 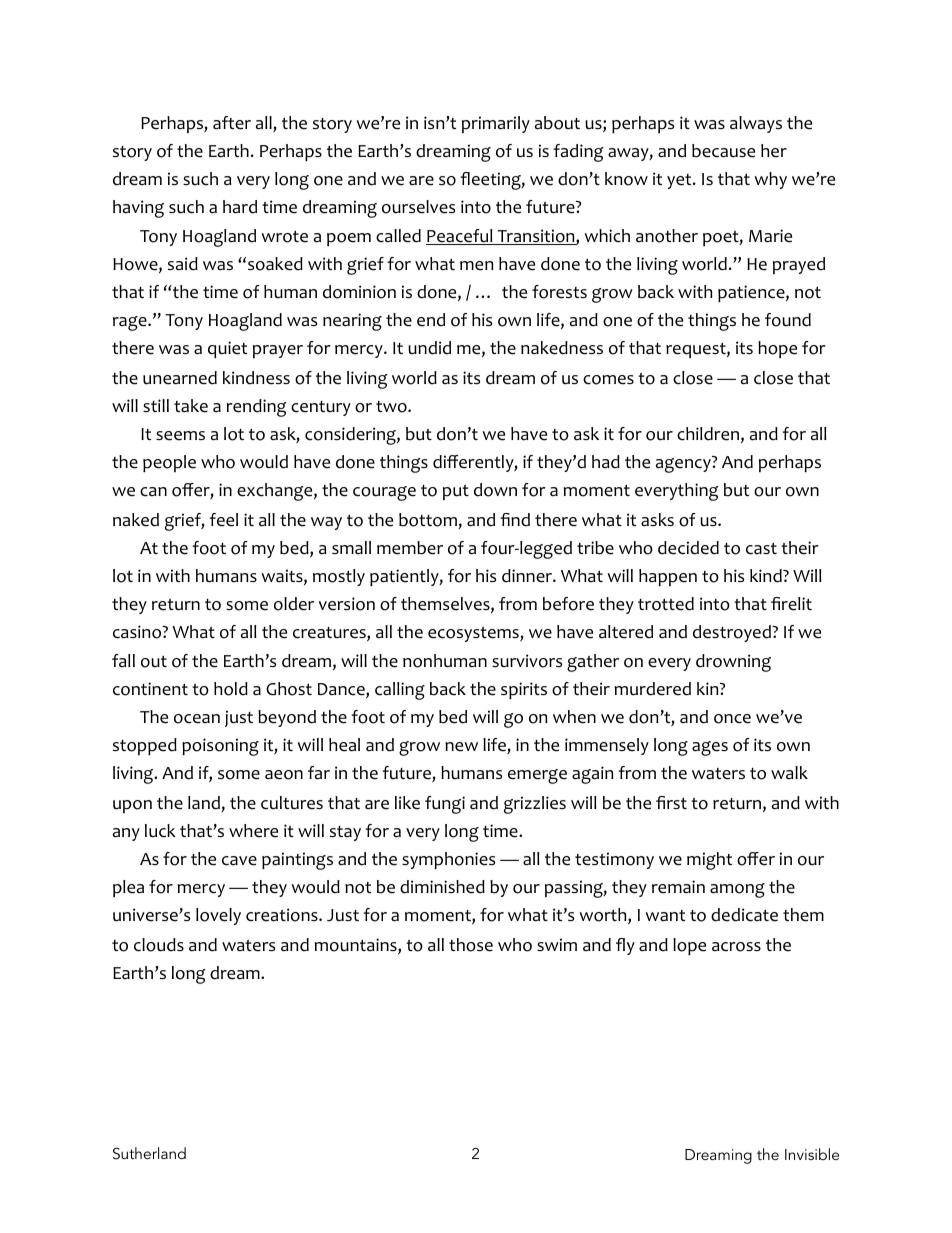 What do you see at coordinates (159, 945) in the page?
I see `clouds` at bounding box center [159, 945].
